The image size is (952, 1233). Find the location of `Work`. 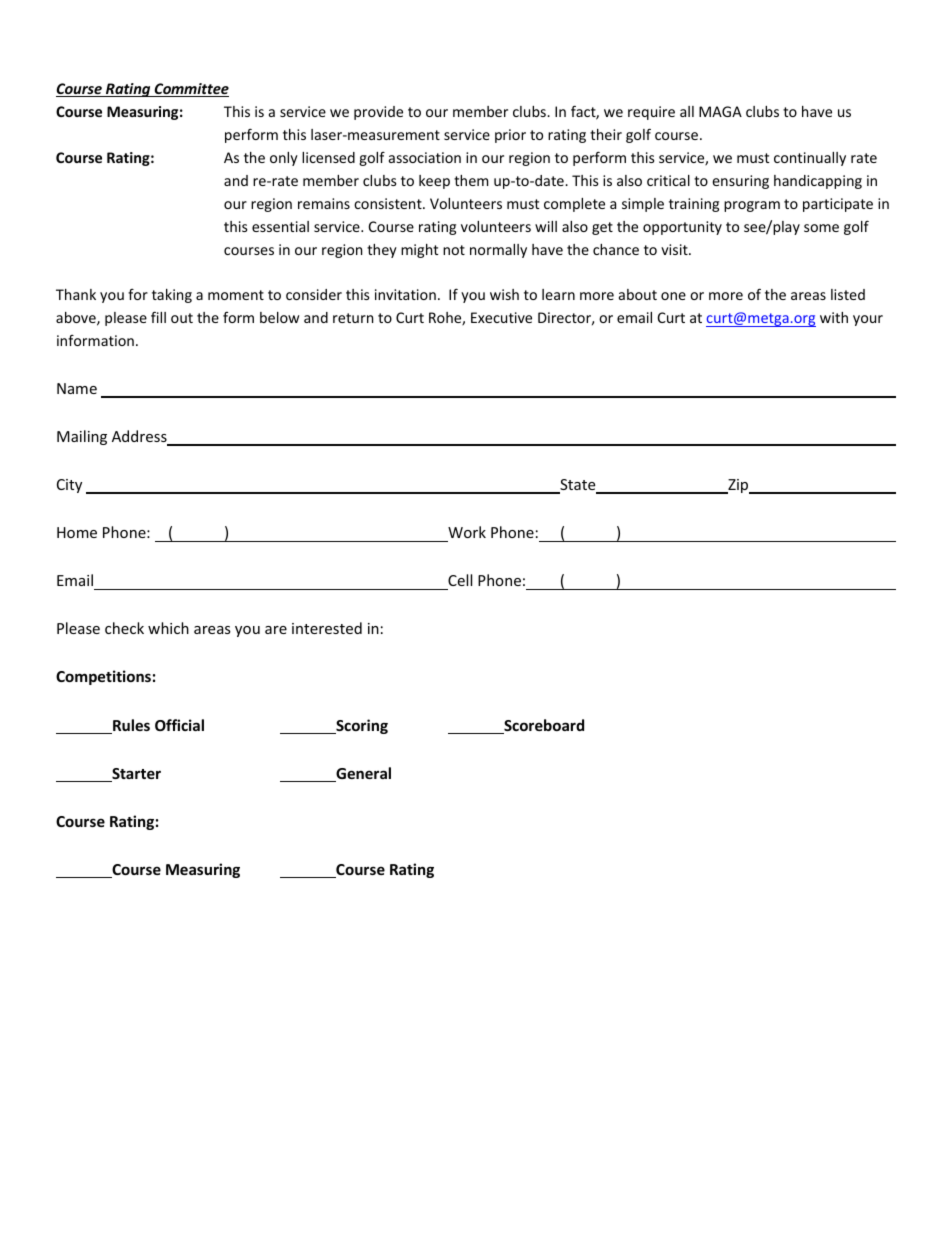

Work is located at coordinates (467, 532).
